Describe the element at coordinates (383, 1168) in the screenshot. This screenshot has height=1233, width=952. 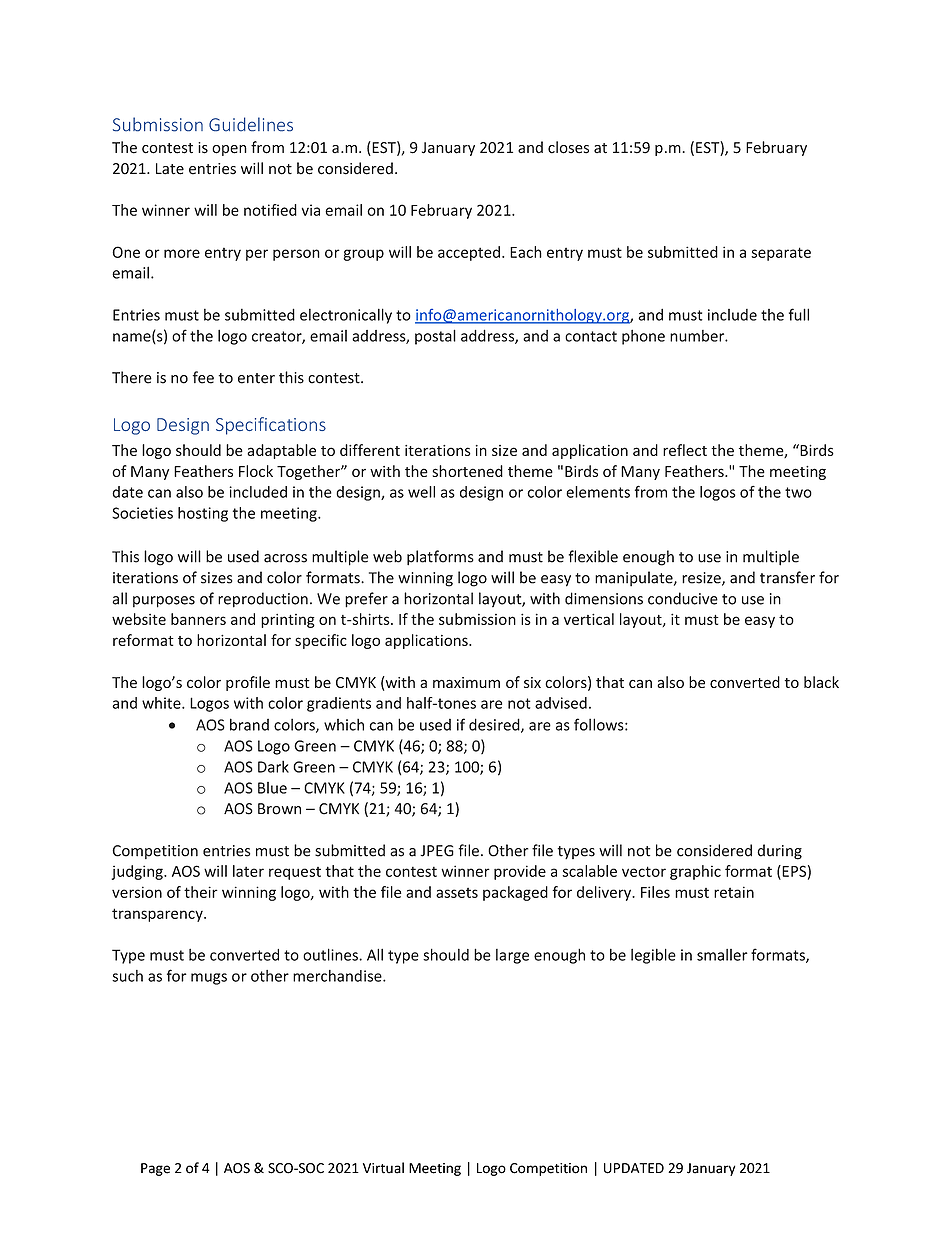
I see `Virtual` at that location.
